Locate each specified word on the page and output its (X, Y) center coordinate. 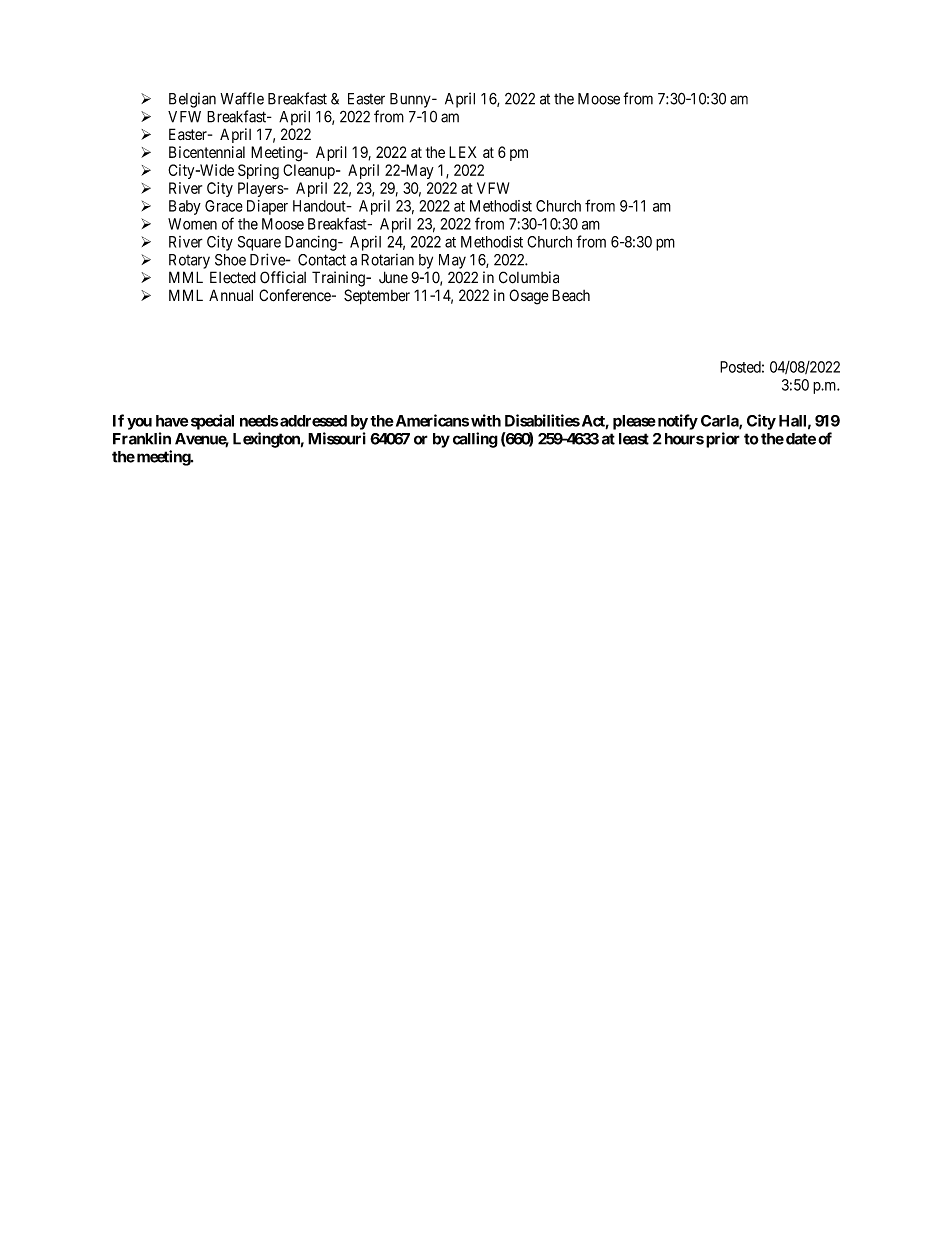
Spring (258, 172)
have (172, 421)
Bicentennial (207, 152)
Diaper (267, 207)
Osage (529, 297)
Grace (224, 206)
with (486, 420)
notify (676, 422)
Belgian (192, 100)
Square (259, 243)
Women (192, 224)
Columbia (529, 277)
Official (283, 277)
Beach (571, 295)
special (212, 422)
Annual (231, 295)
